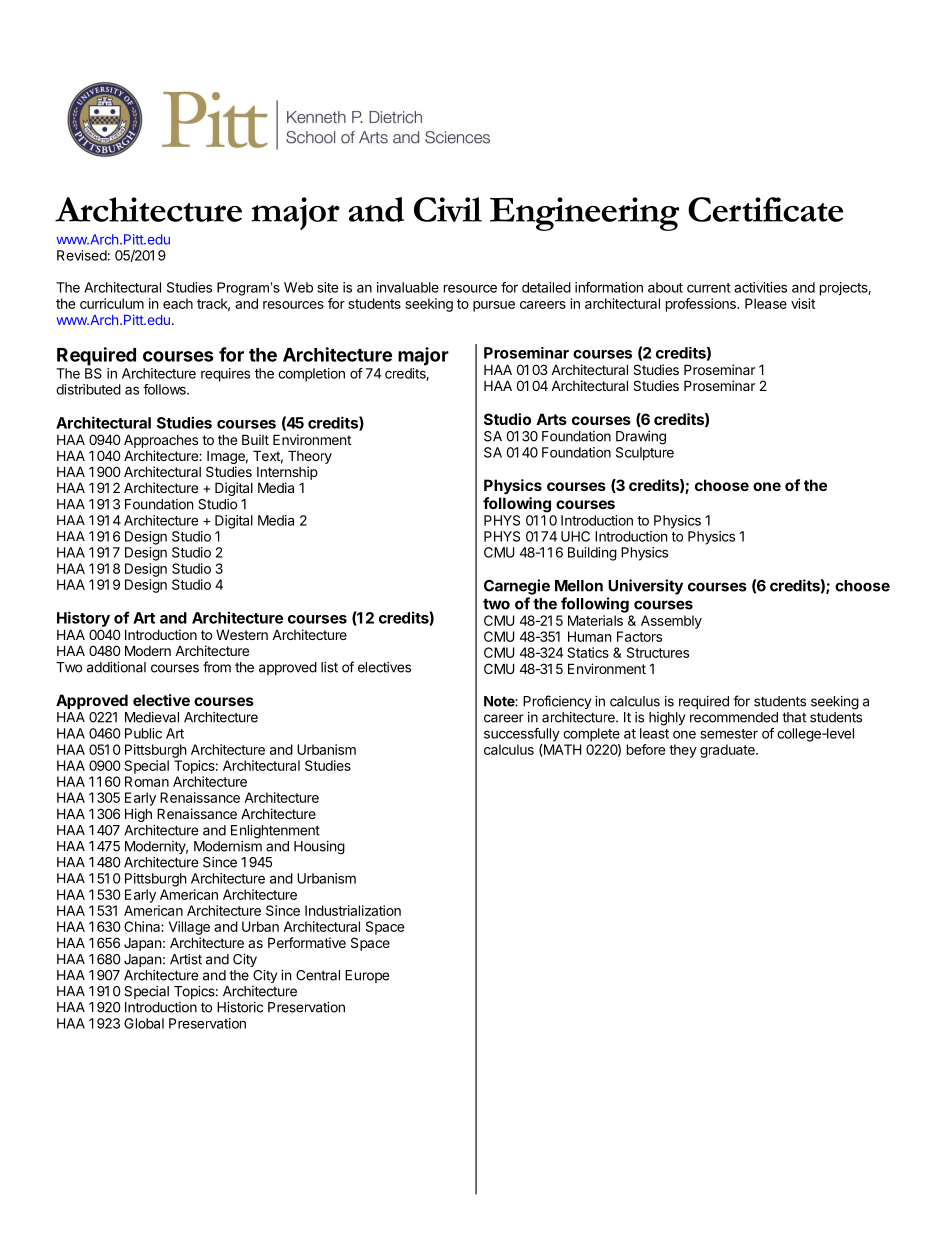  Describe the element at coordinates (353, 910) in the screenshot. I see `Industrialization` at that location.
